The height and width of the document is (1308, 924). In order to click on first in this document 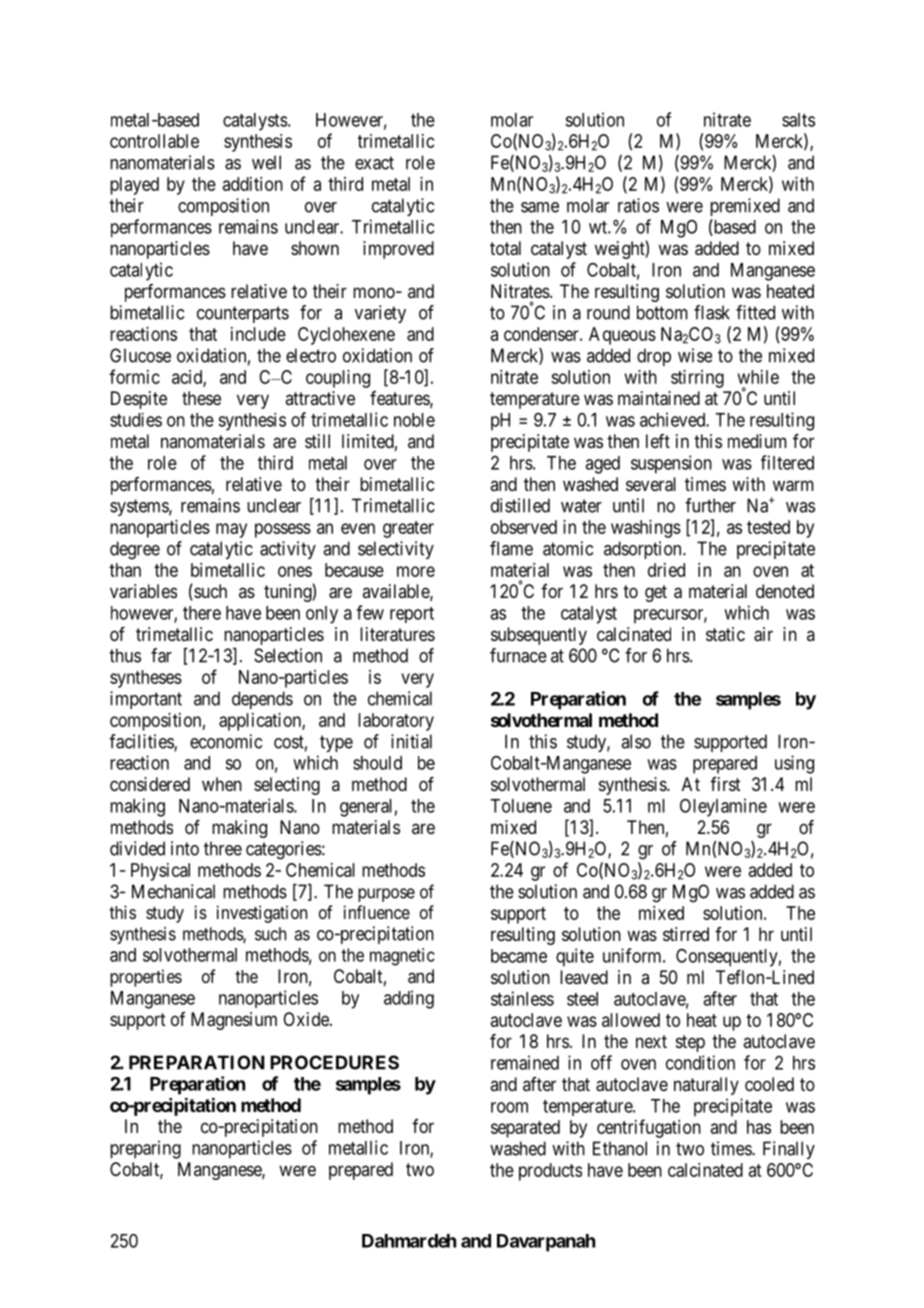, I will do `click(725, 784)`.
